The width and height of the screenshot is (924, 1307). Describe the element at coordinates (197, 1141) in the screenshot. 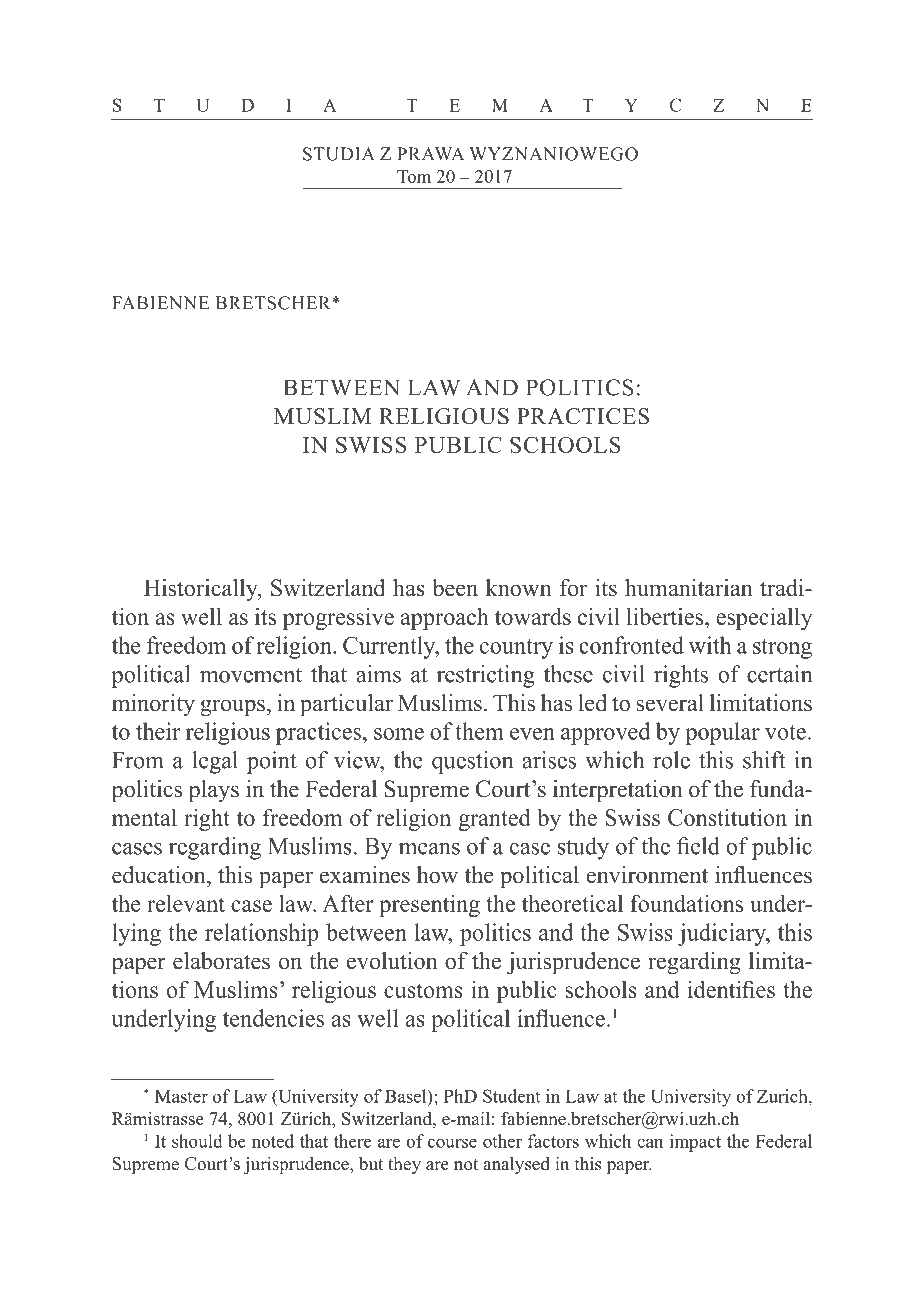

I see `should` at that location.
